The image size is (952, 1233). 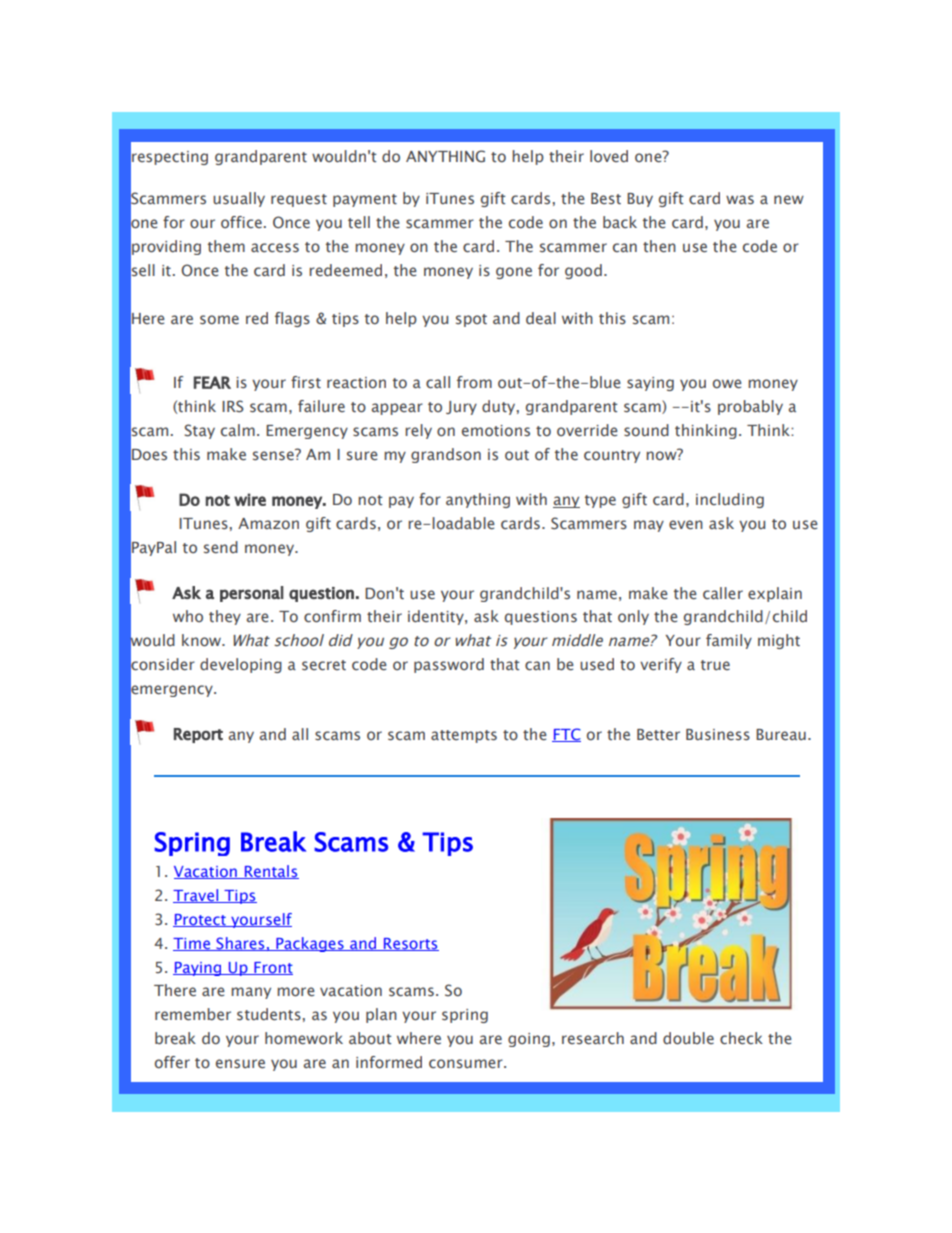 I want to click on identity, so click(x=437, y=617).
